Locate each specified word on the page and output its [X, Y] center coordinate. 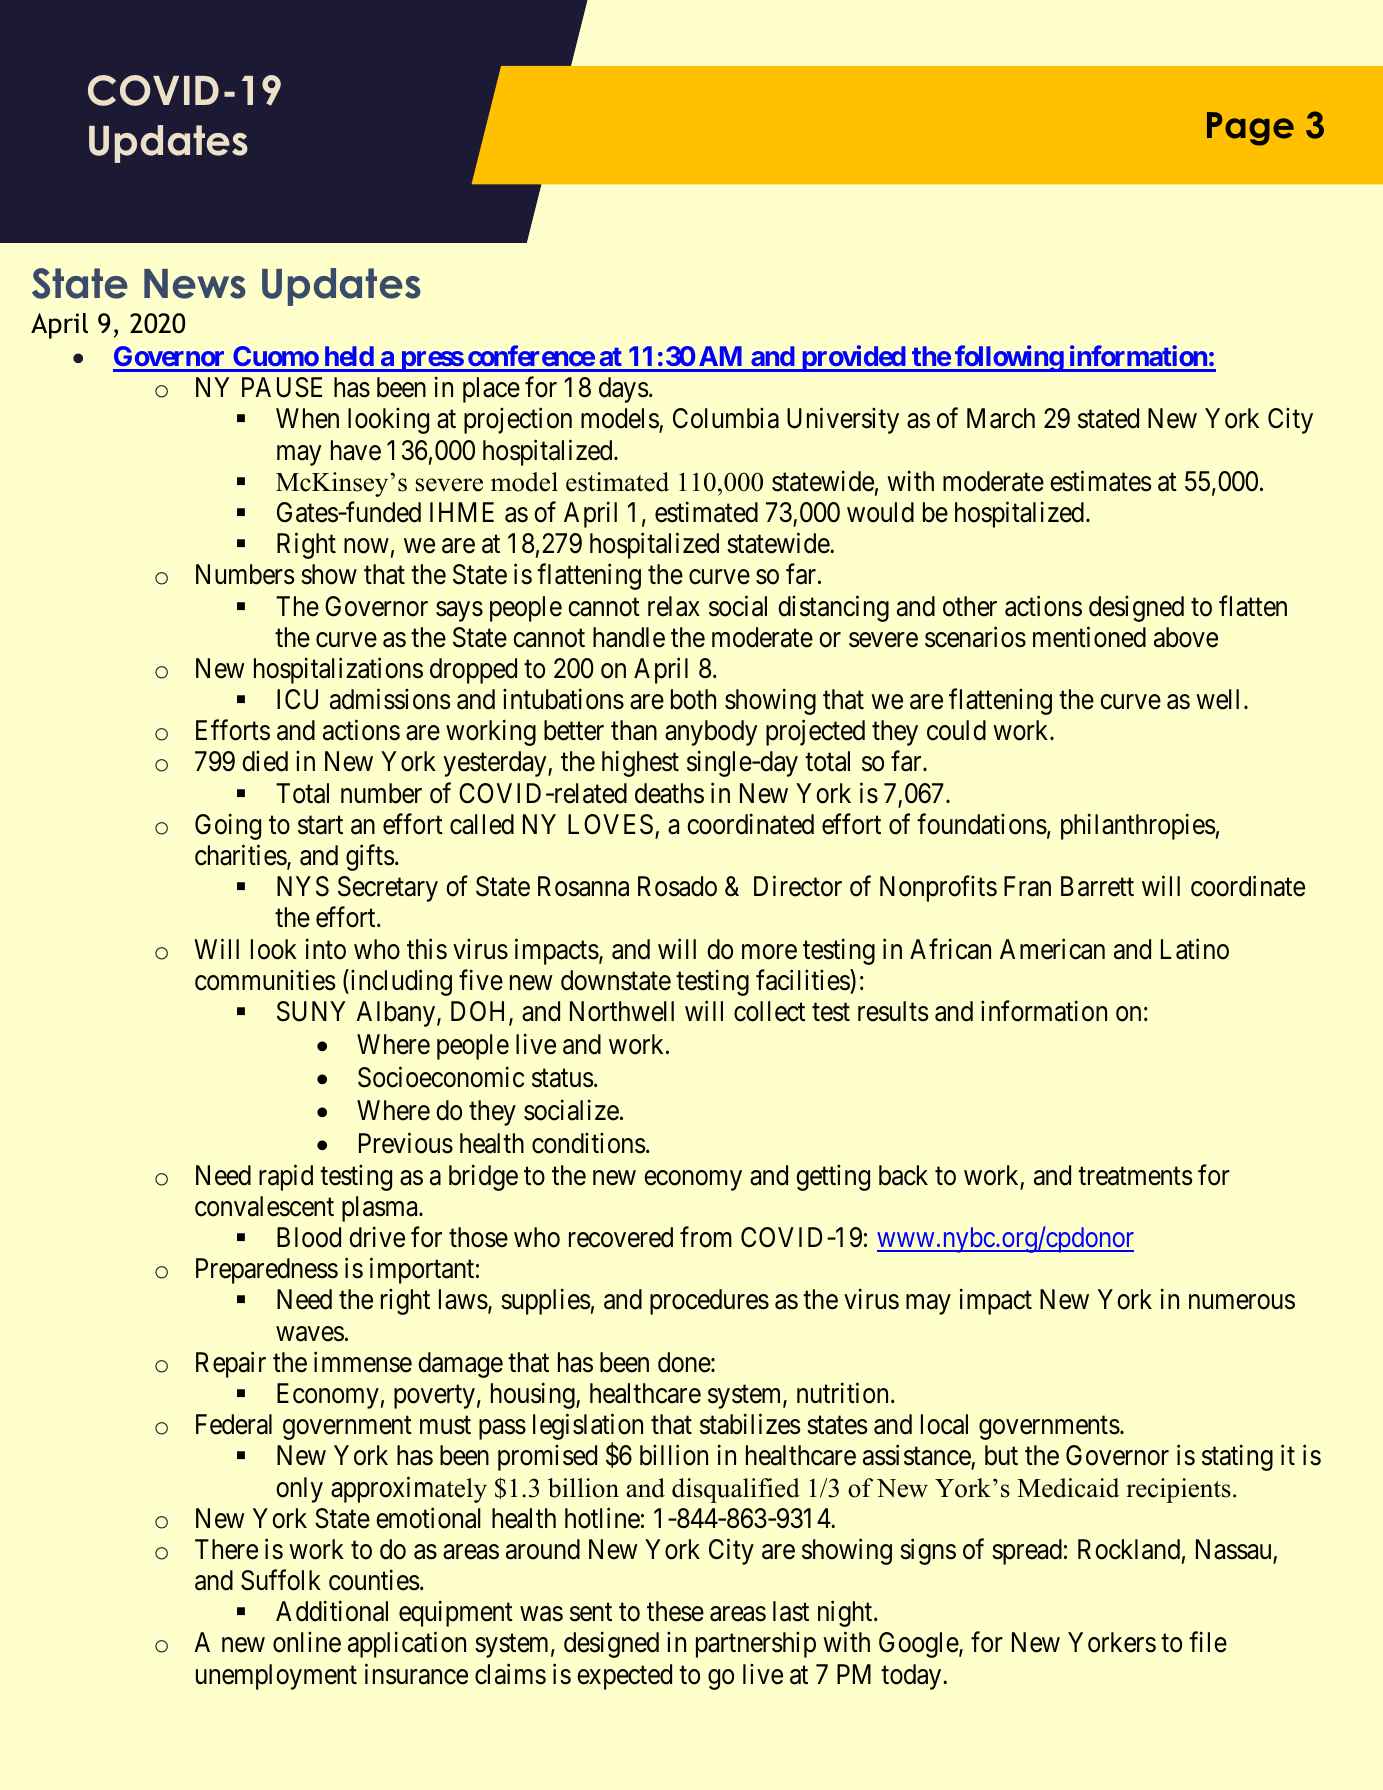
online [307, 1642]
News [195, 284]
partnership [756, 1645]
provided [853, 358]
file [1208, 1642]
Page [1250, 129]
